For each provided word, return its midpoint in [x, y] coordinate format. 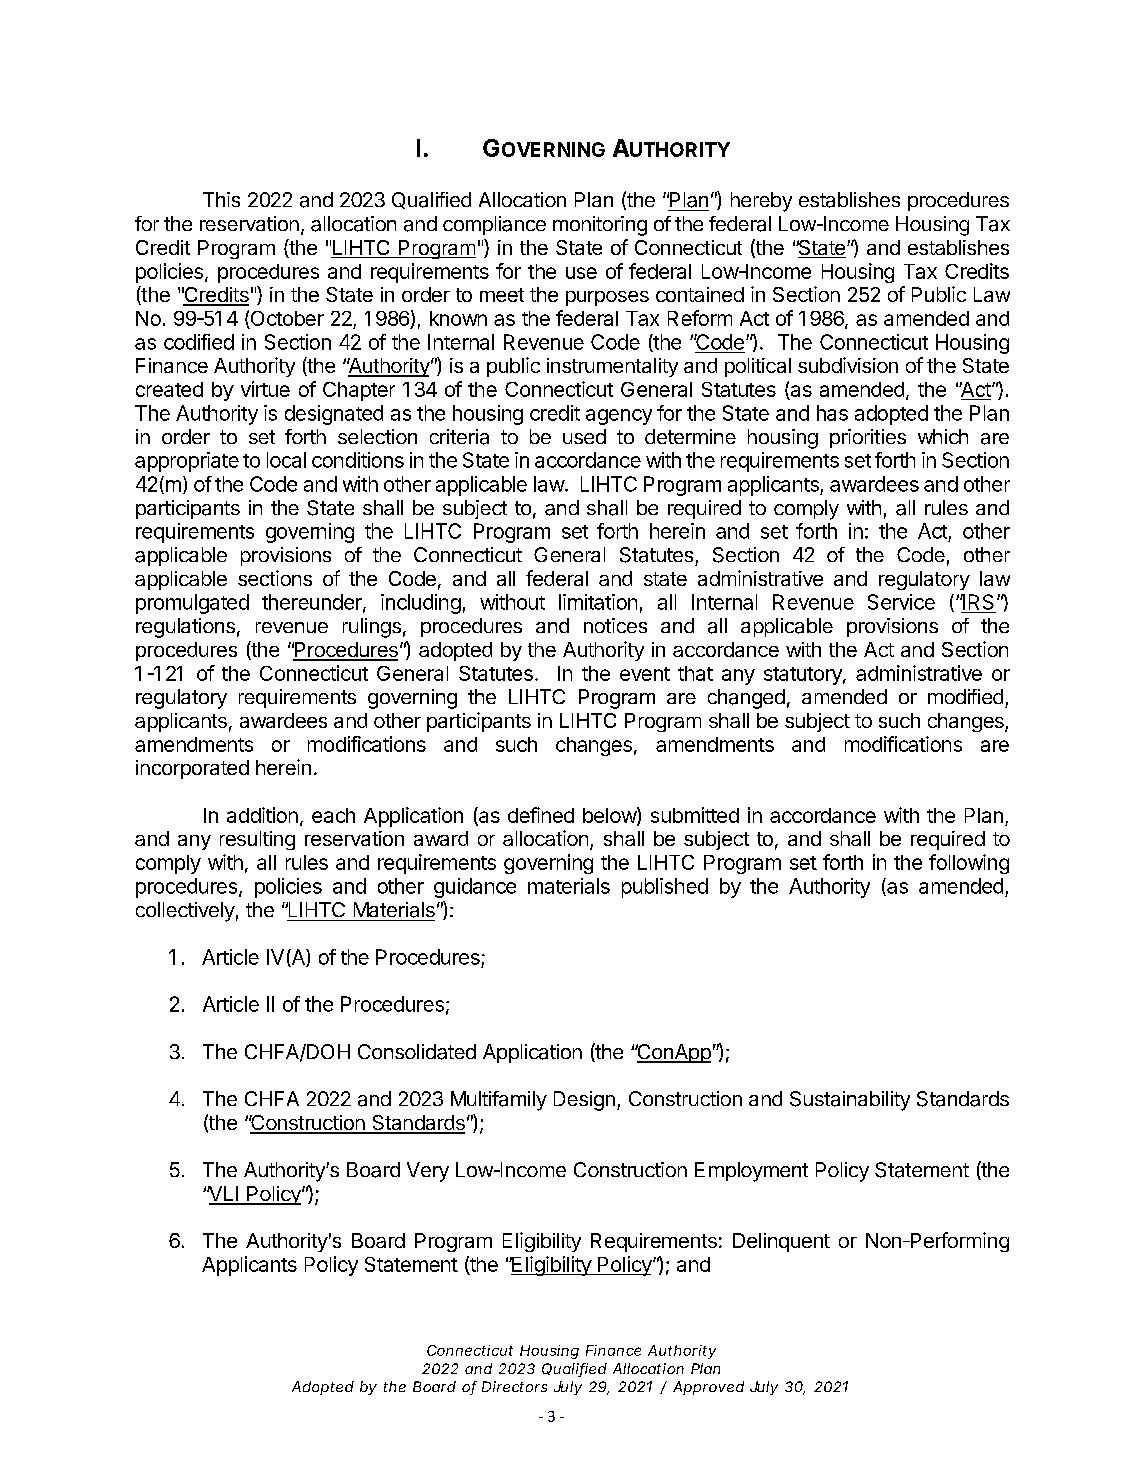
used [584, 436]
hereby [761, 202]
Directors [514, 1386]
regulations [185, 628]
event [645, 674]
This [221, 199]
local [286, 460]
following [969, 864]
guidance [475, 888]
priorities [868, 438]
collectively [185, 912]
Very [428, 1172]
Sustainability [850, 1101]
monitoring [600, 226]
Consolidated [417, 1052]
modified [965, 696]
